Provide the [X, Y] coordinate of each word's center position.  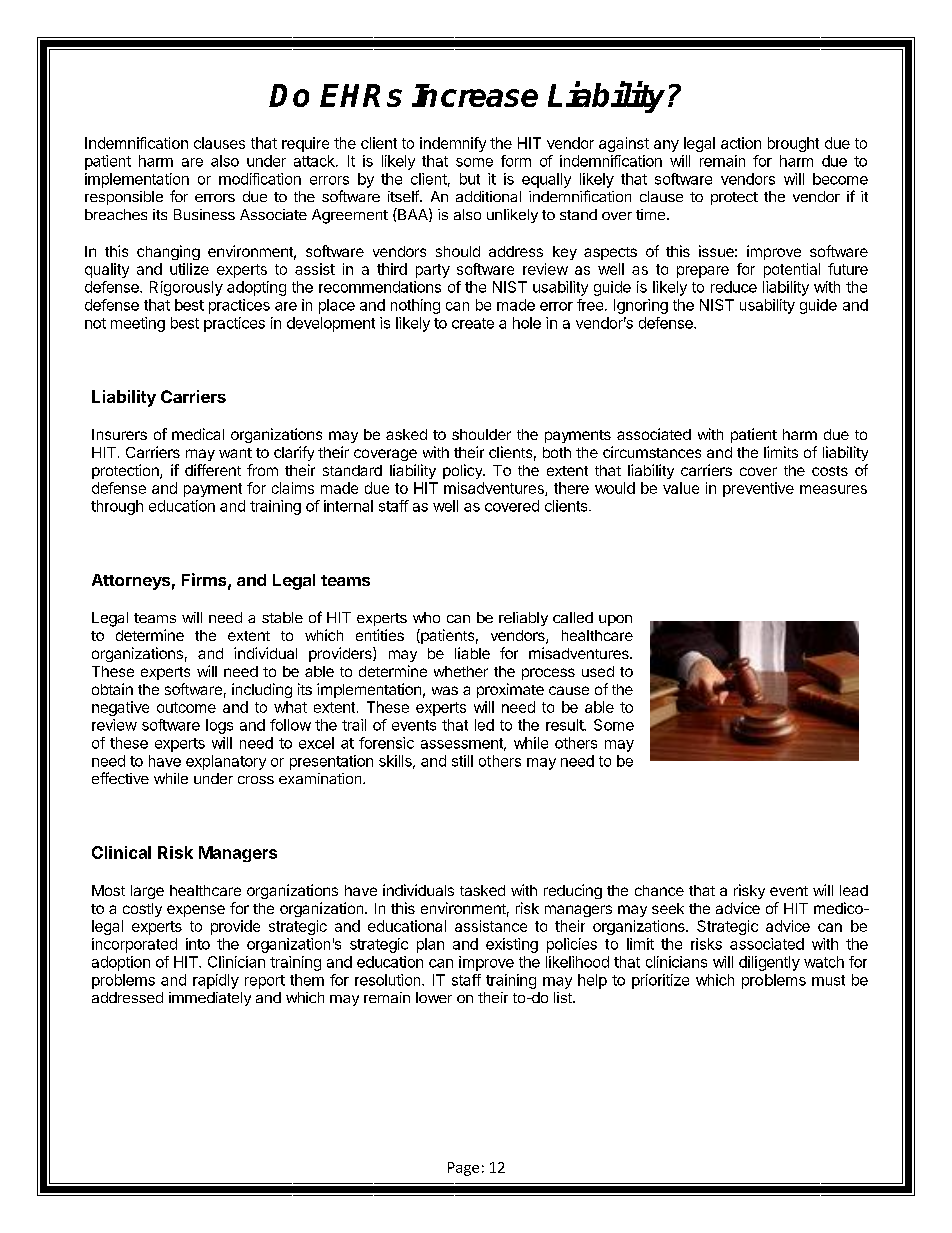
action [741, 143]
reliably [523, 619]
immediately [210, 999]
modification [260, 179]
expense [196, 911]
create [473, 323]
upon [615, 620]
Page [463, 1169]
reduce [734, 287]
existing [512, 945]
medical [198, 434]
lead [854, 890]
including [262, 690]
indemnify [453, 144]
